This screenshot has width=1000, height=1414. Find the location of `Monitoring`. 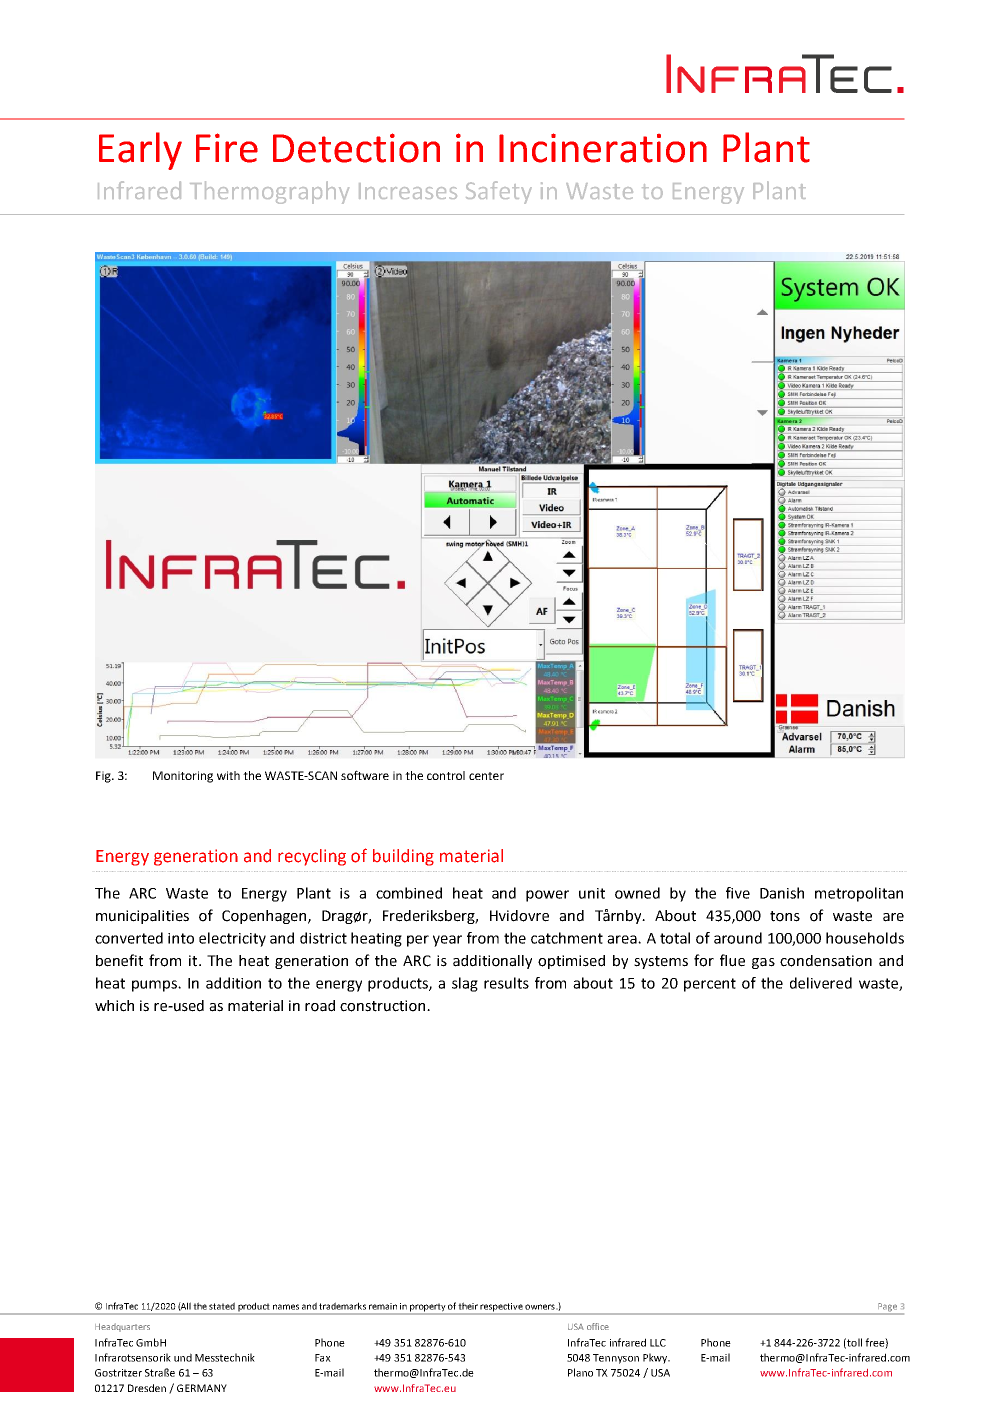

Monitoring is located at coordinates (183, 777).
